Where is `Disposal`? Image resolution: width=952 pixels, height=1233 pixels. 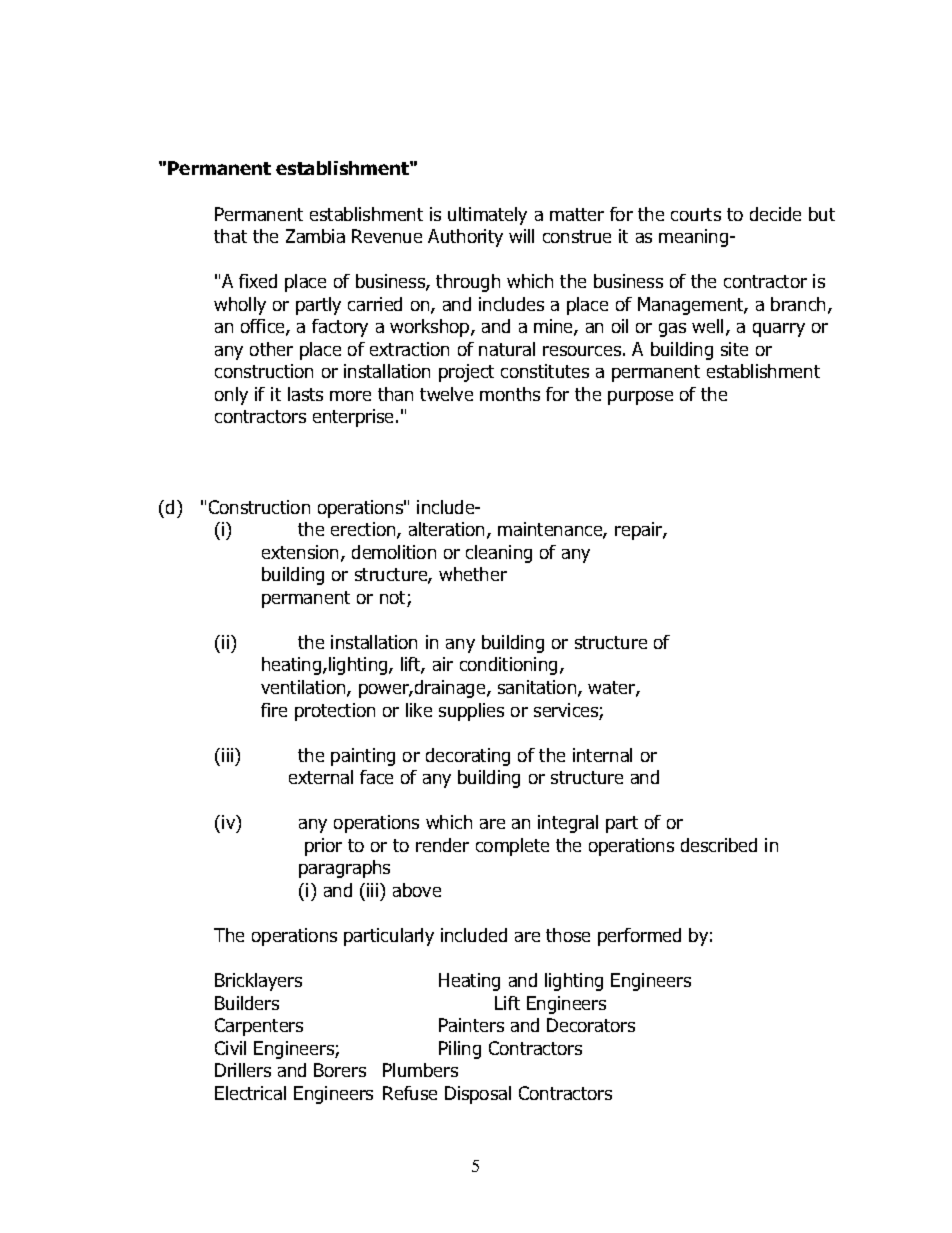
Disposal is located at coordinates (478, 1095).
